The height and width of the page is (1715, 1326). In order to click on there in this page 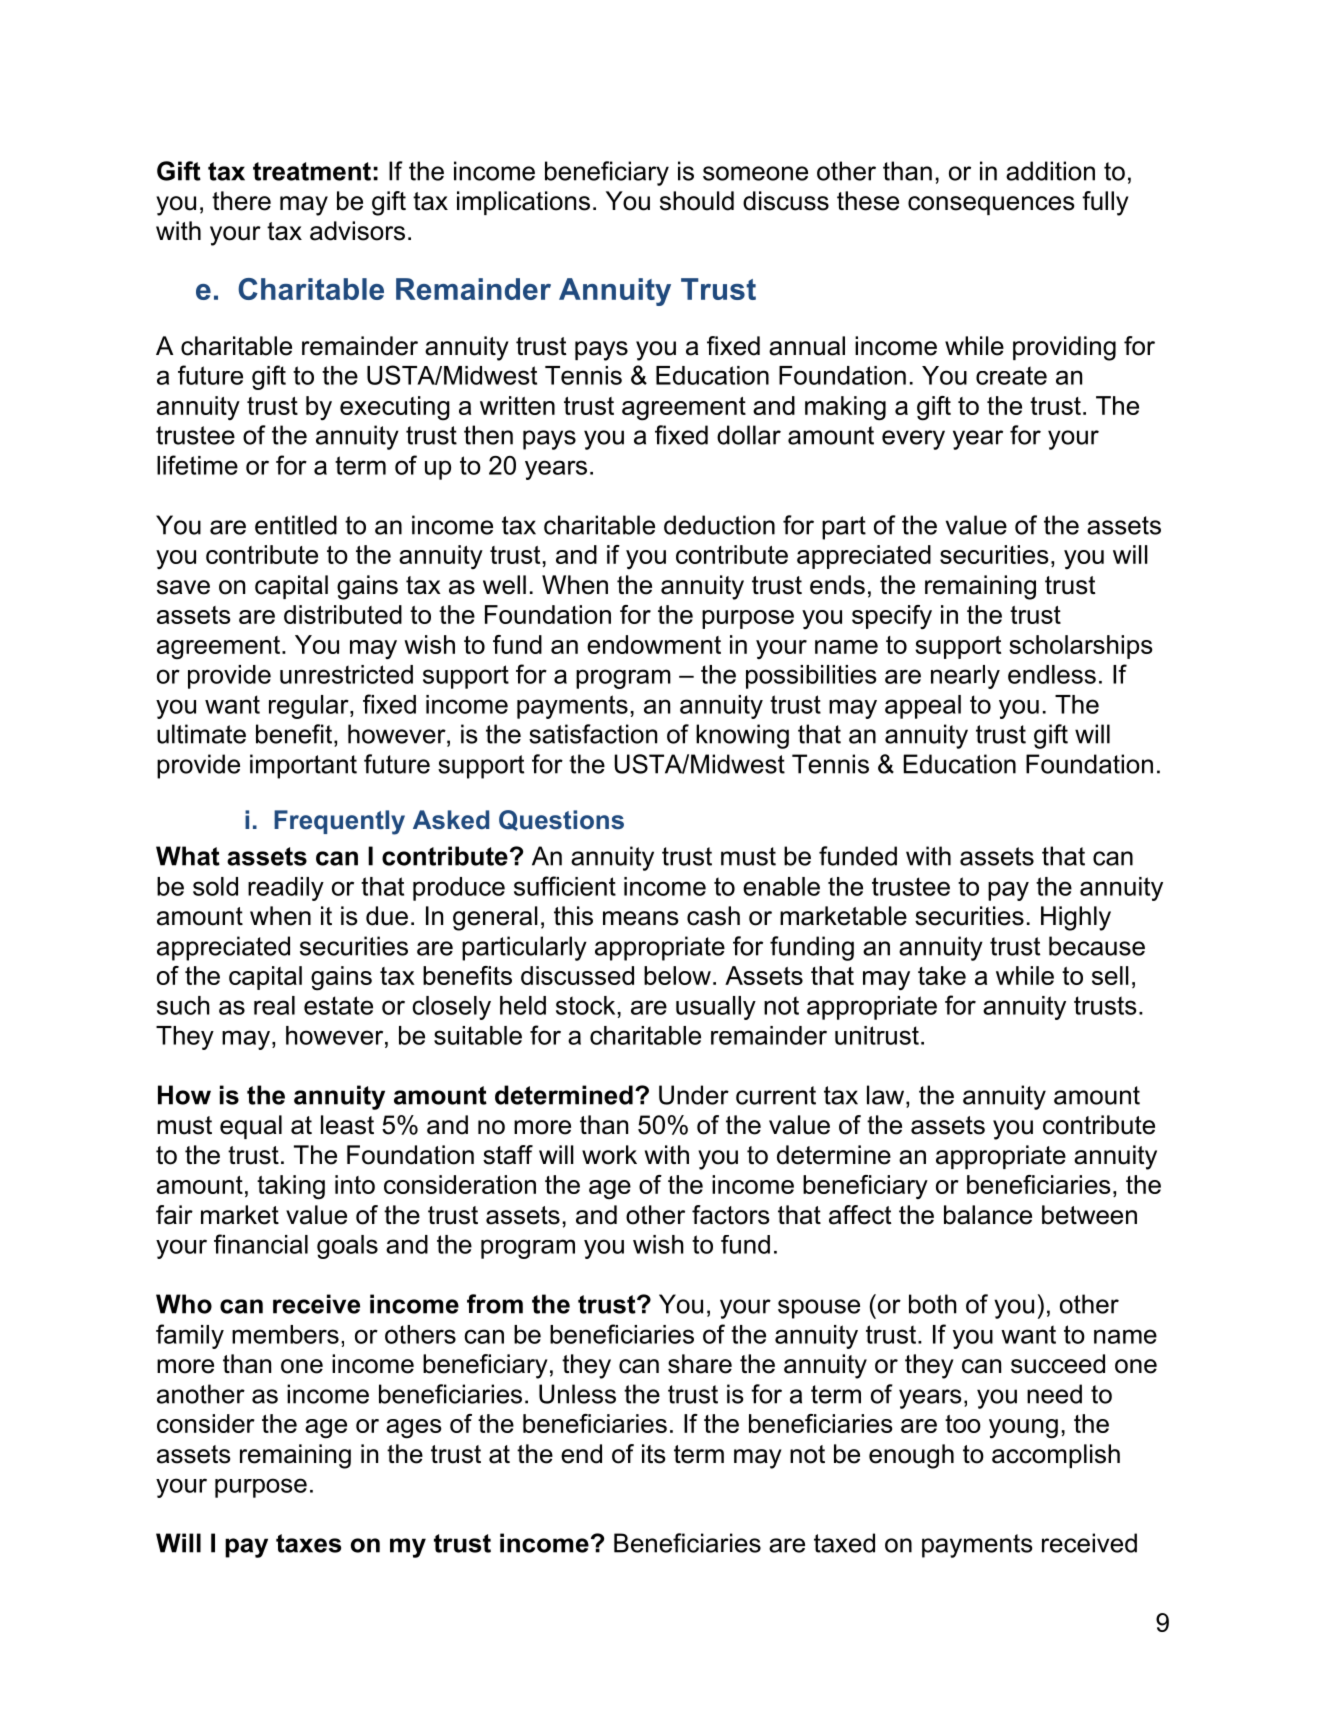, I will do `click(241, 201)`.
